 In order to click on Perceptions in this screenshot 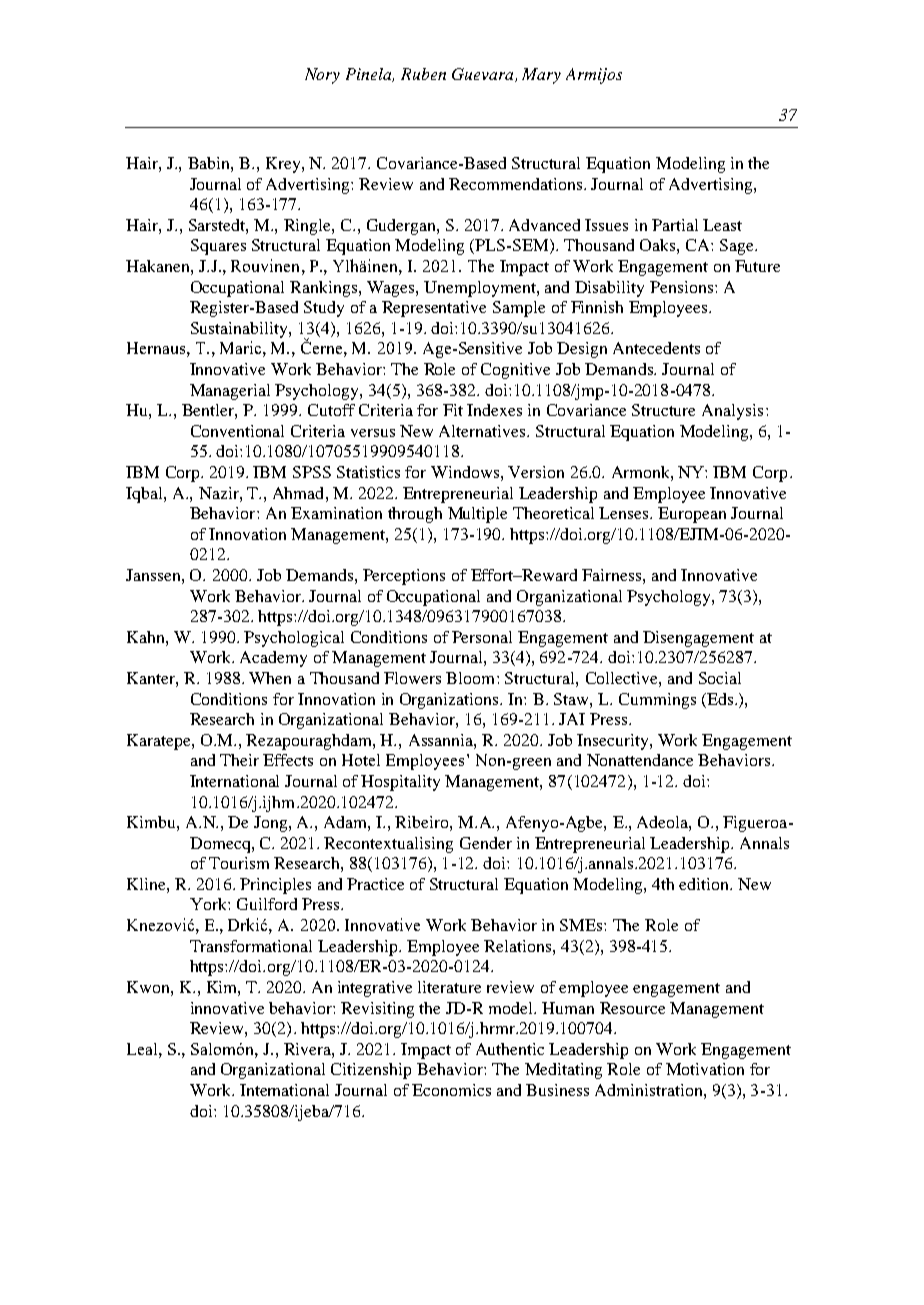, I will do `click(404, 577)`.
